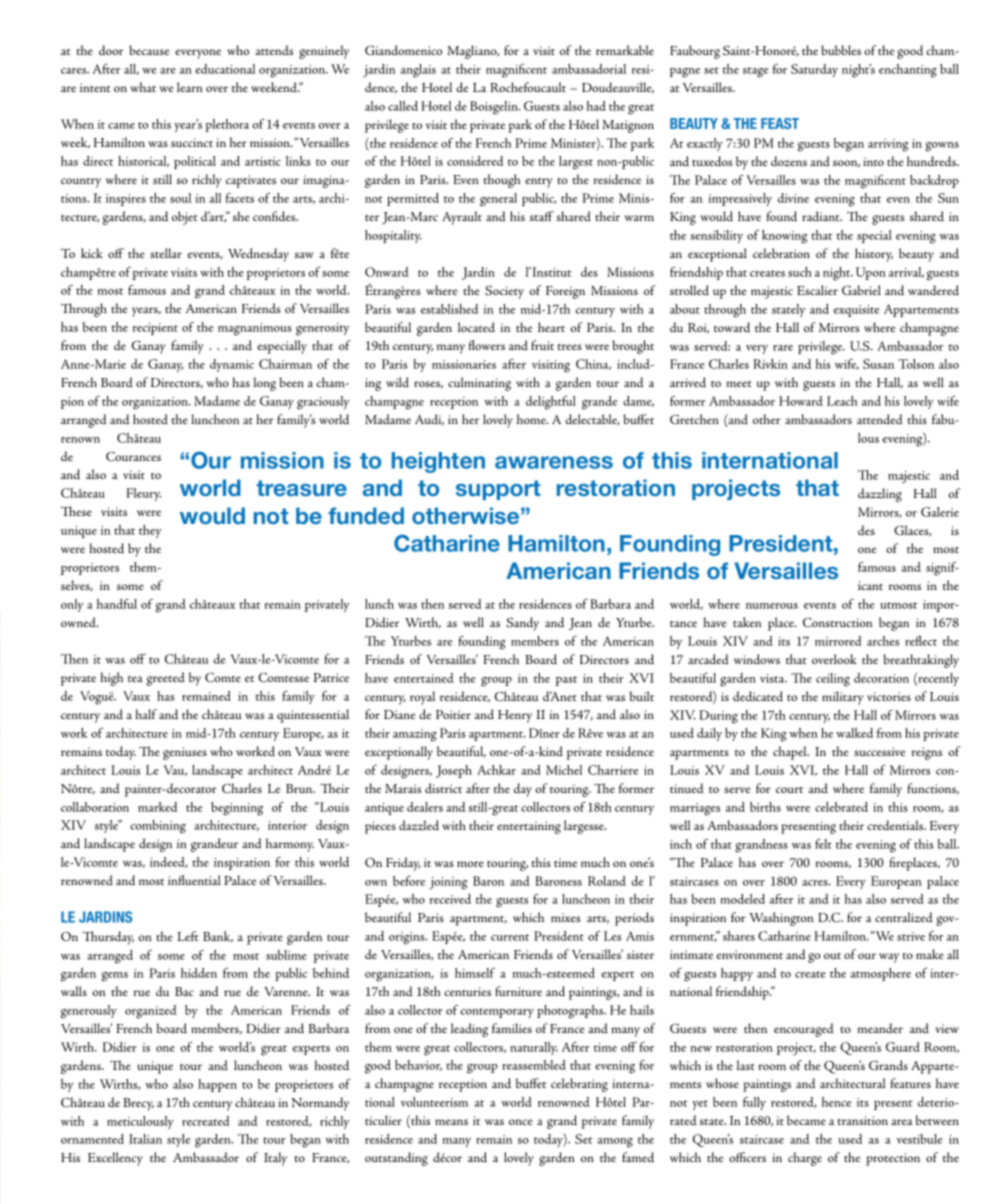 This image has height=1204, width=996. What do you see at coordinates (814, 70) in the image?
I see `Saturday` at bounding box center [814, 70].
